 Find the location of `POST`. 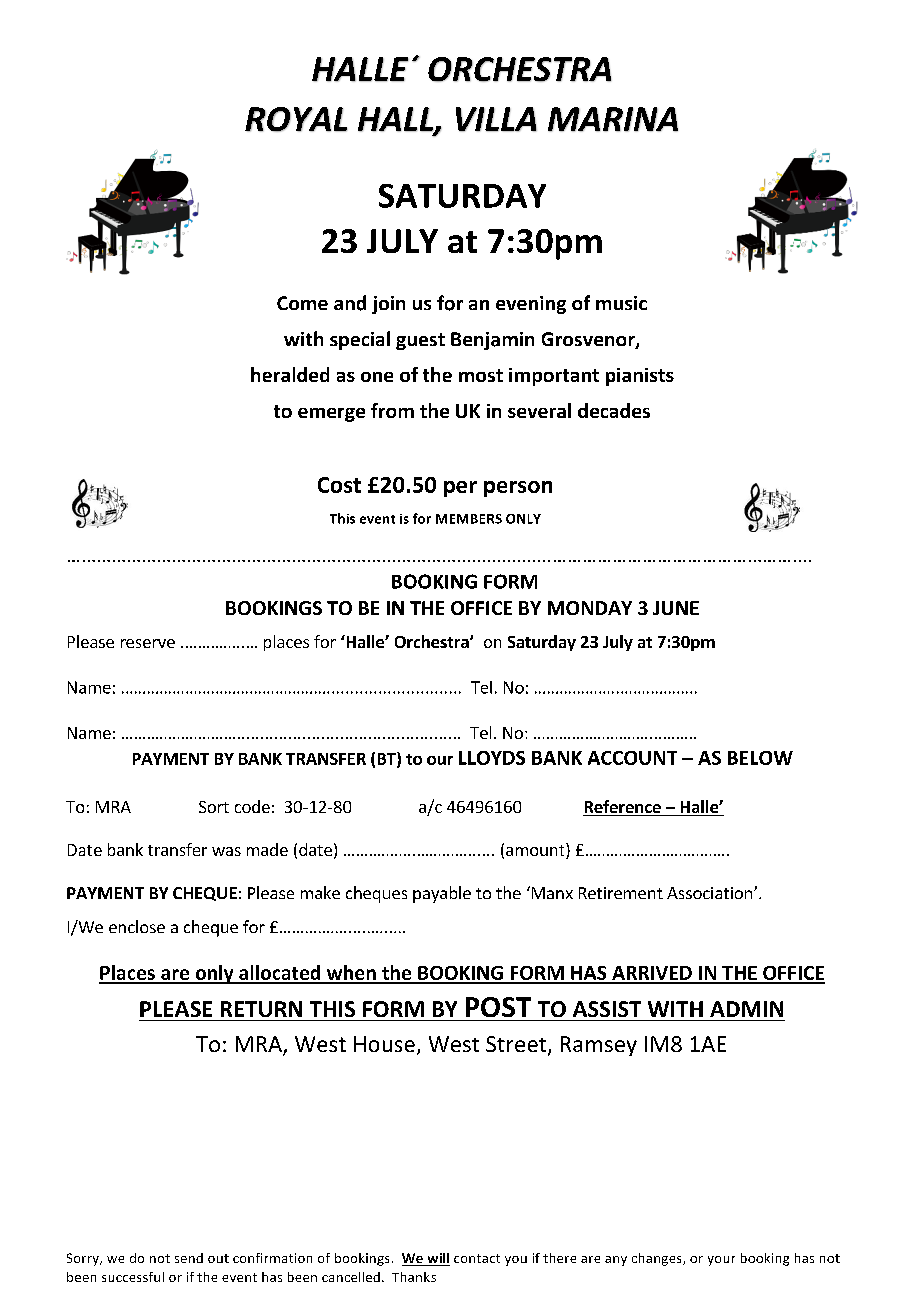

POST is located at coordinates (498, 1007).
